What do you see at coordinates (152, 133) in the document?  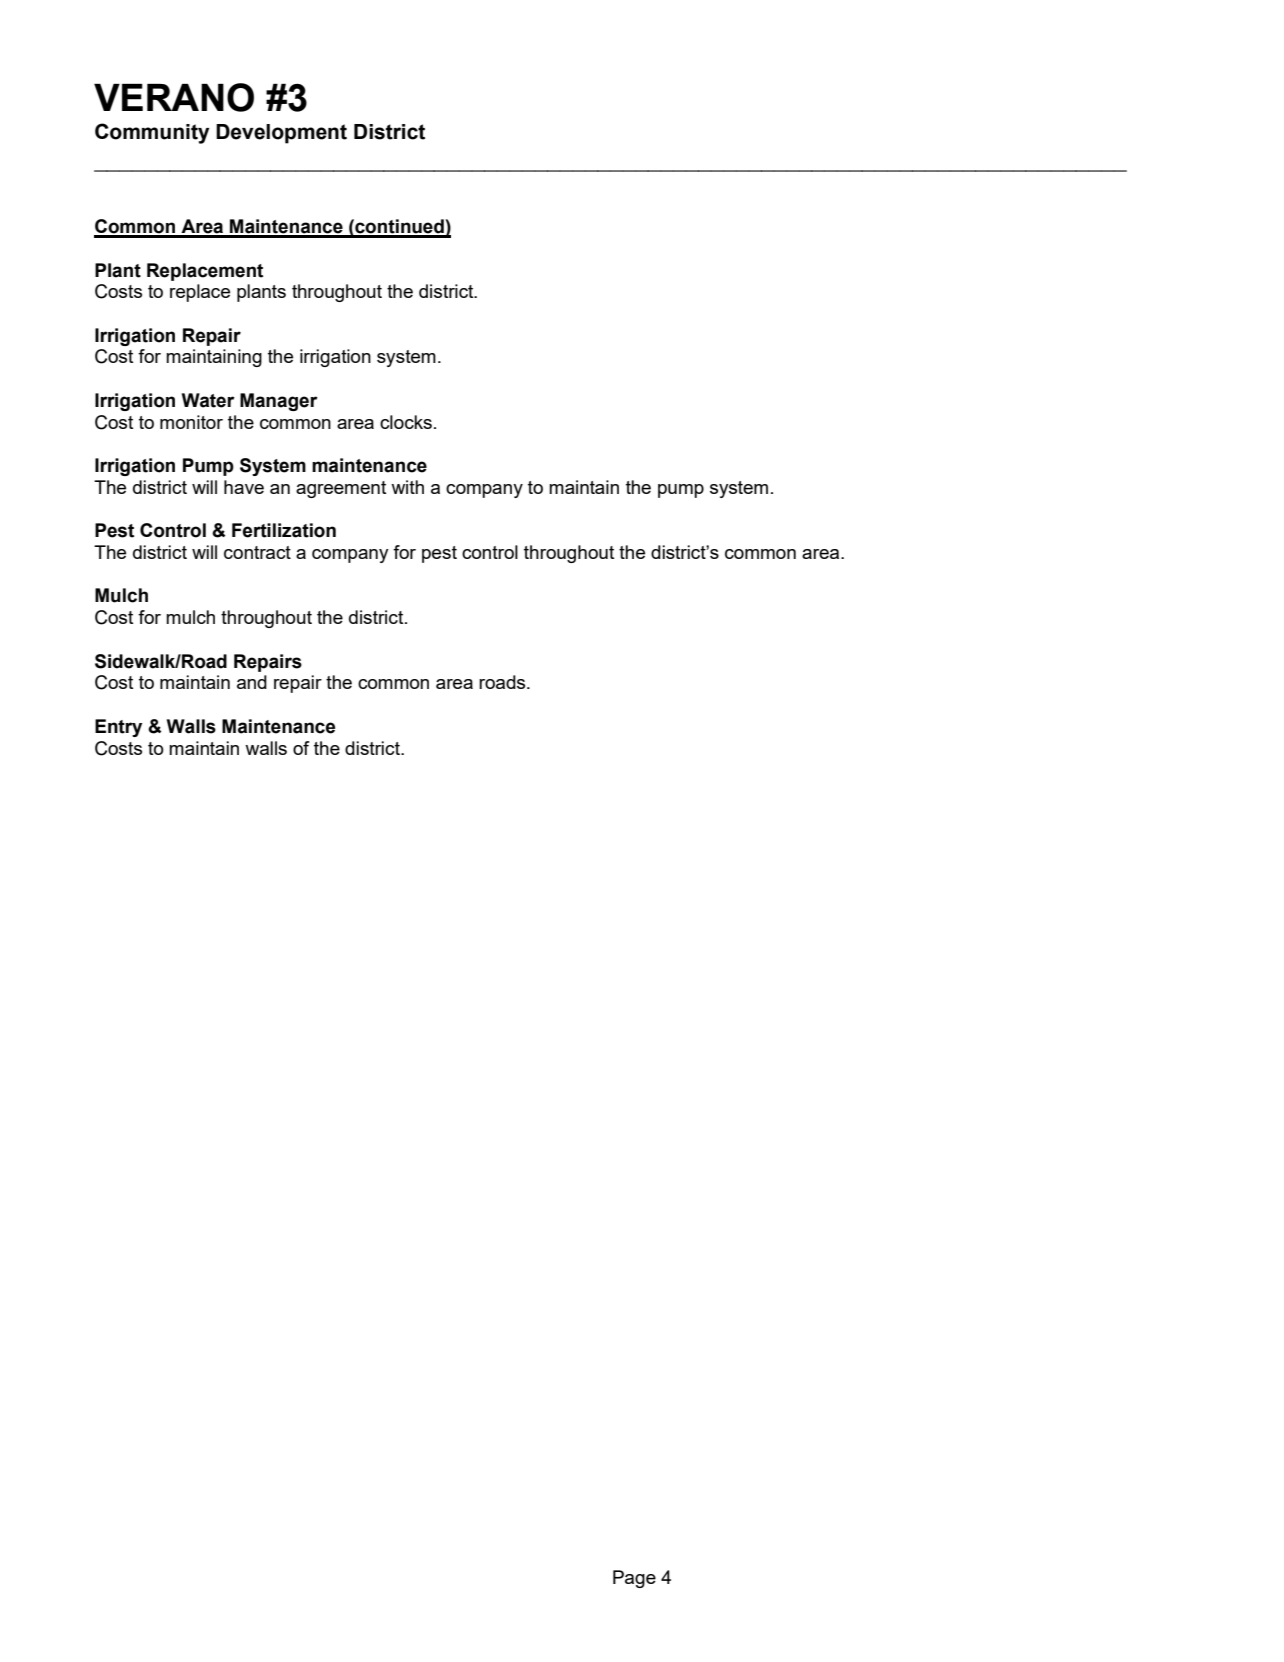 I see `Community` at bounding box center [152, 133].
